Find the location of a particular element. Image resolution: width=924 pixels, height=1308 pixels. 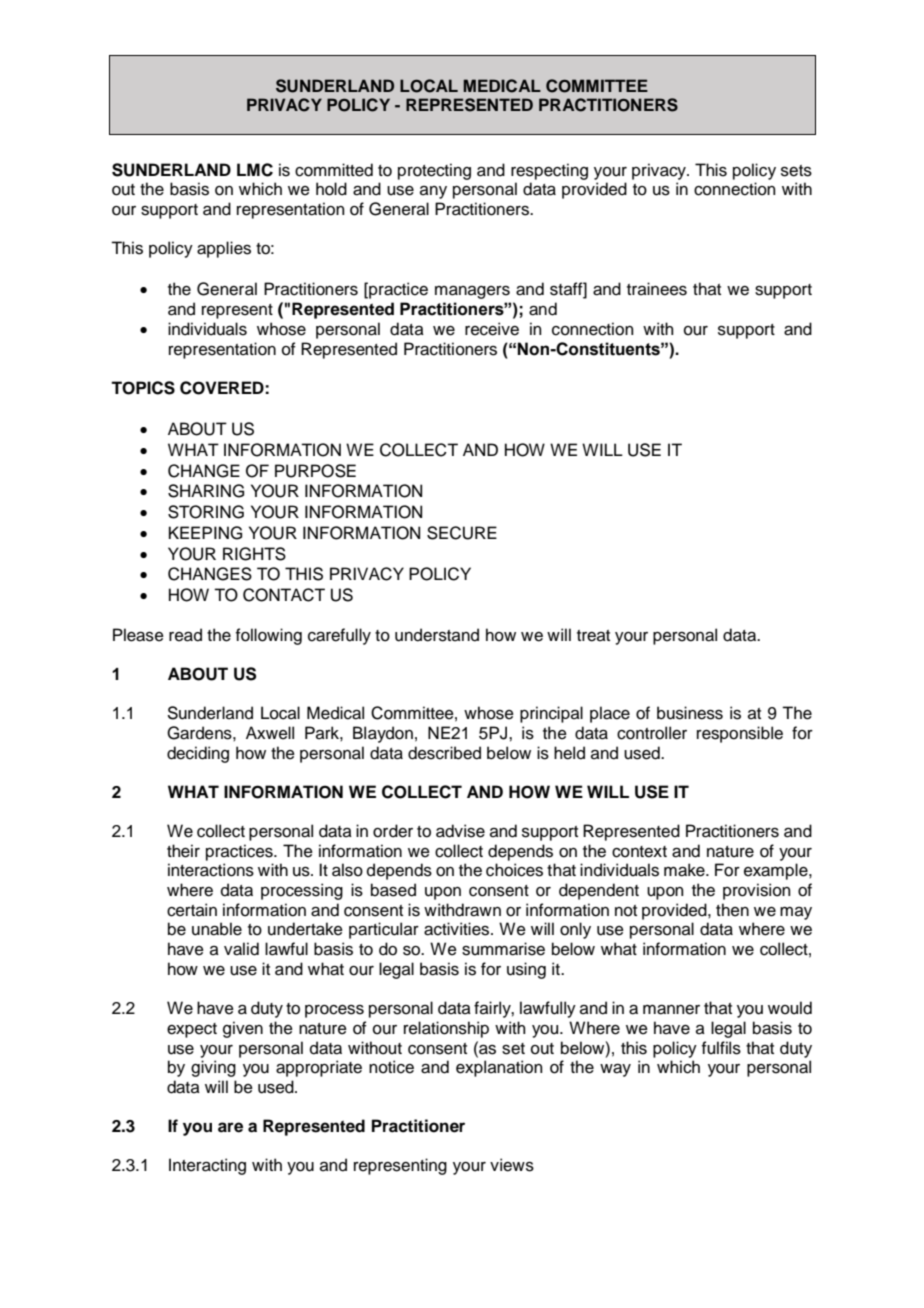

fulfils is located at coordinates (721, 1048).
